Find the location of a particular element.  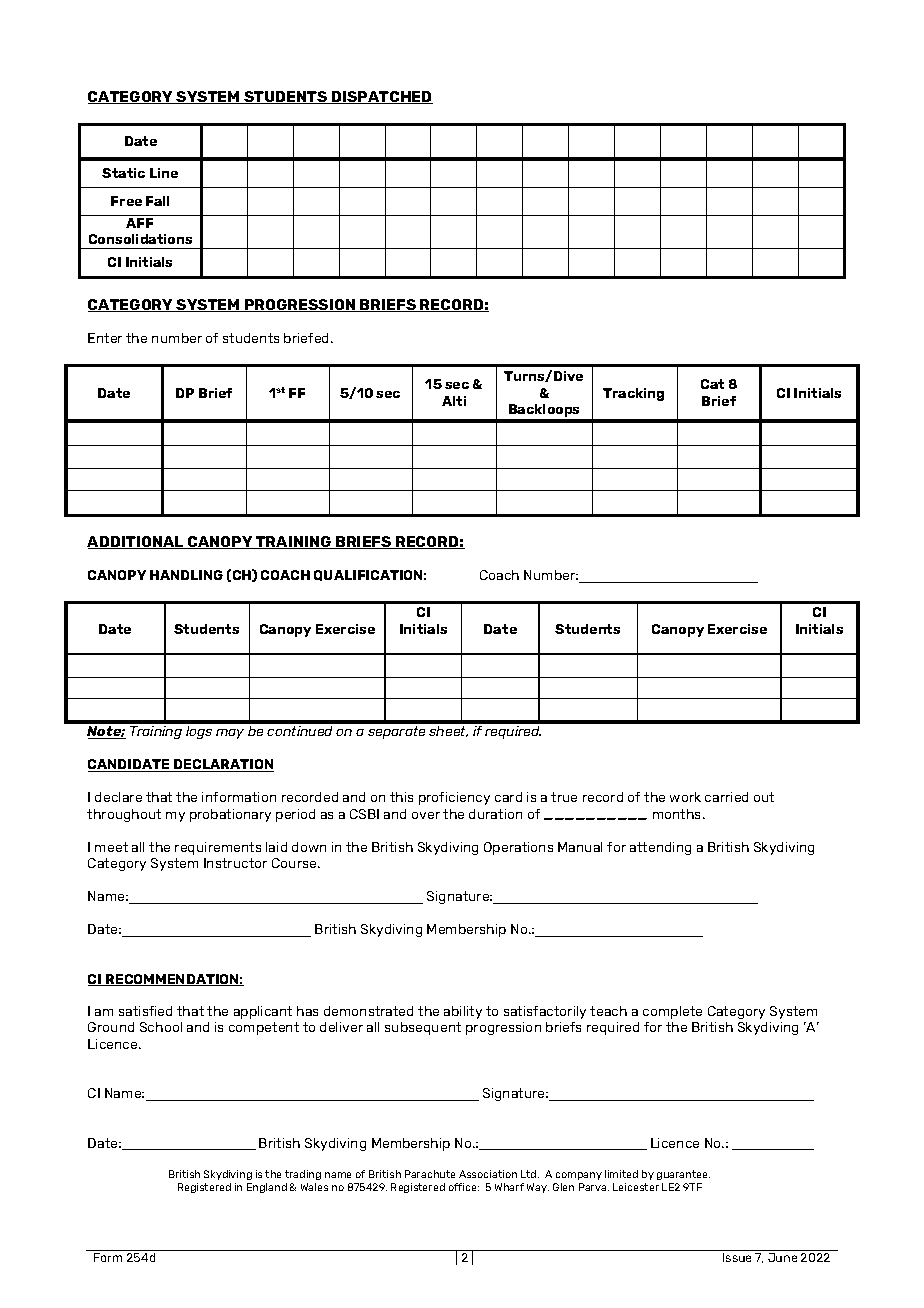

DISPATCHED is located at coordinates (381, 97).
